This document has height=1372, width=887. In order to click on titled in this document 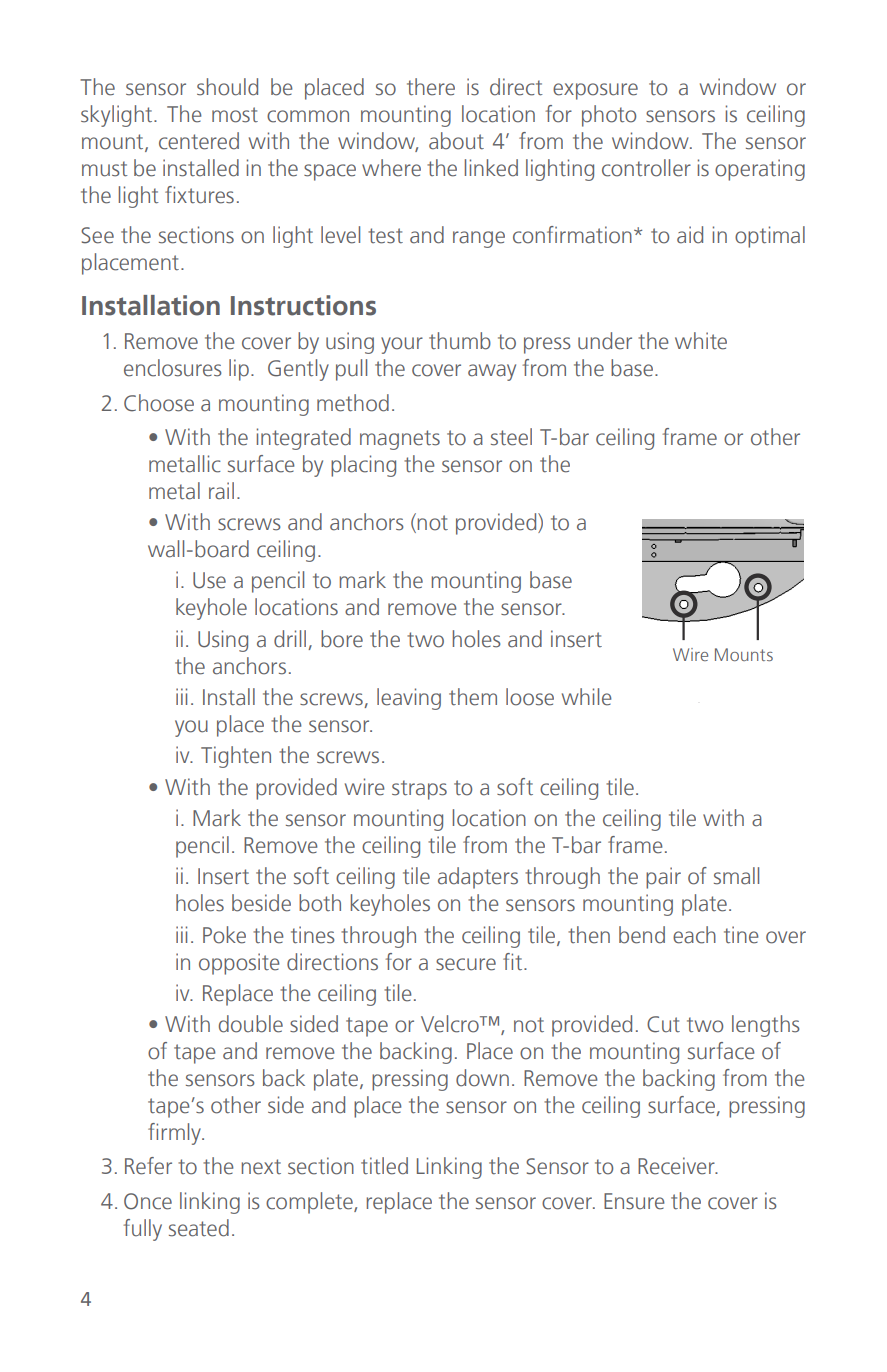, I will do `click(384, 1166)`.
